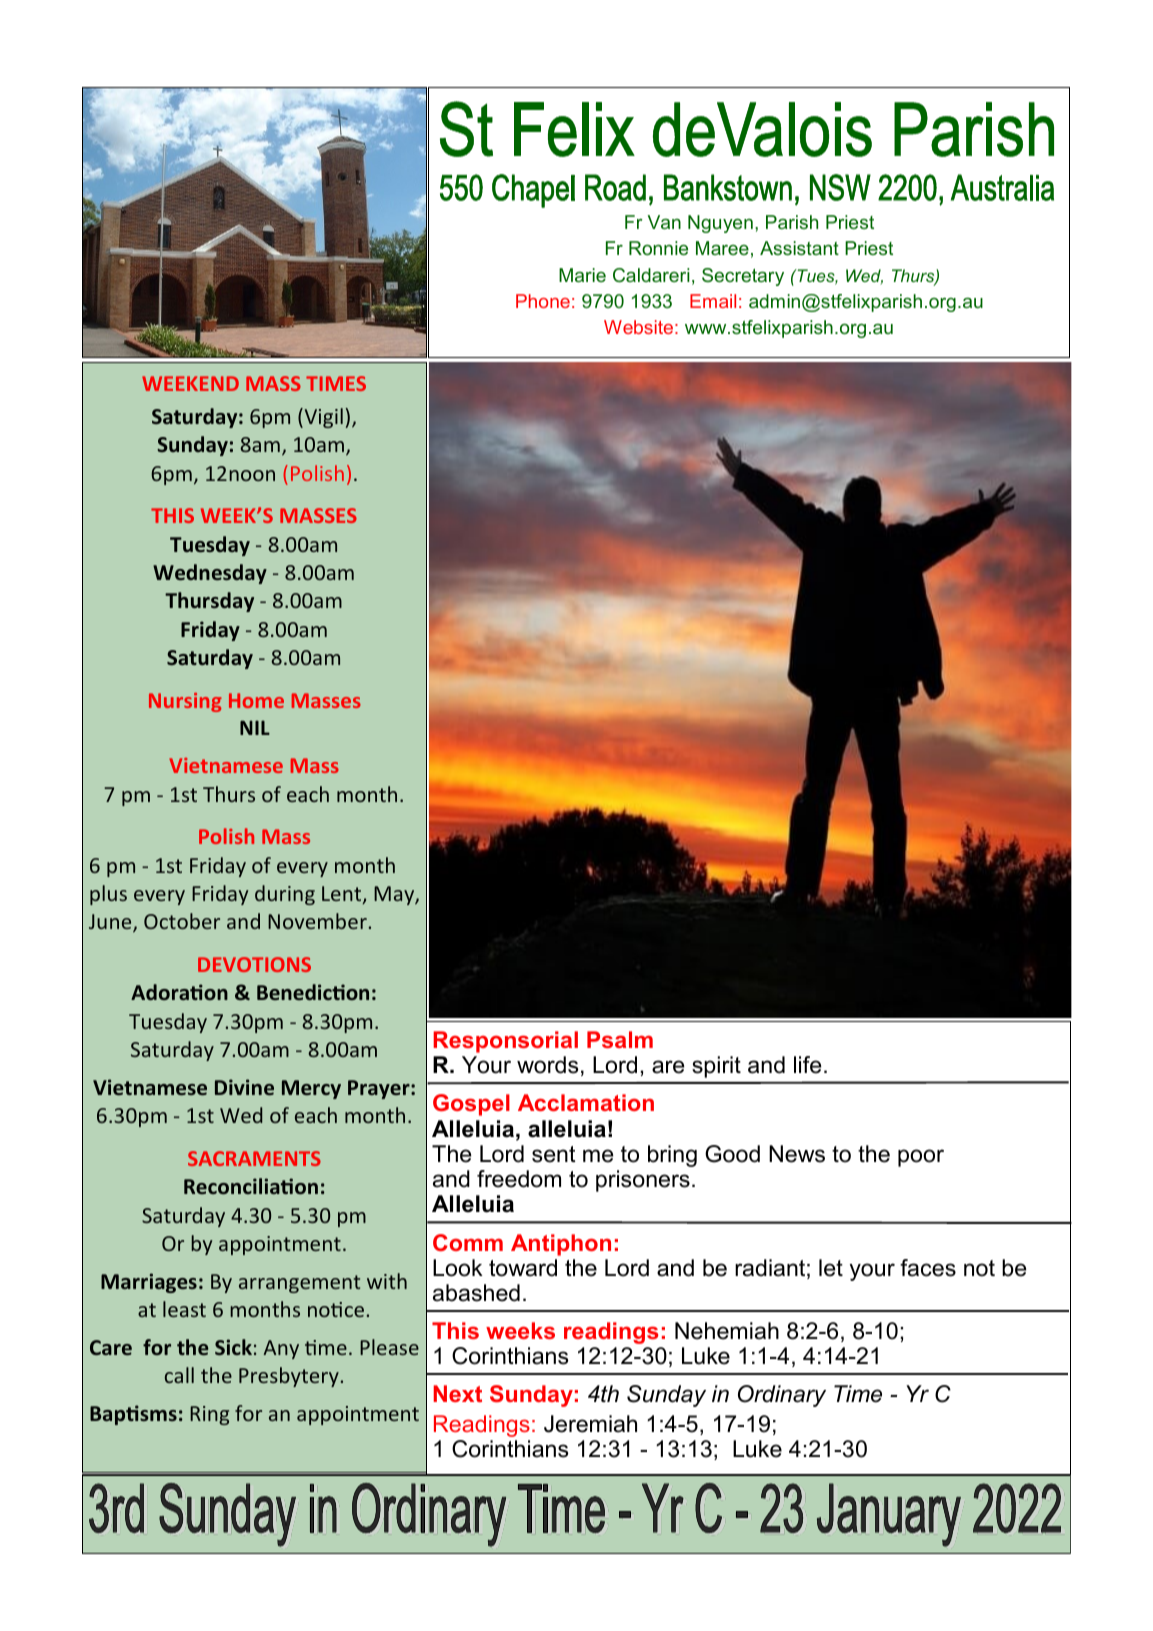 The image size is (1153, 1631). Describe the element at coordinates (256, 700) in the screenshot. I see `Home` at that location.
